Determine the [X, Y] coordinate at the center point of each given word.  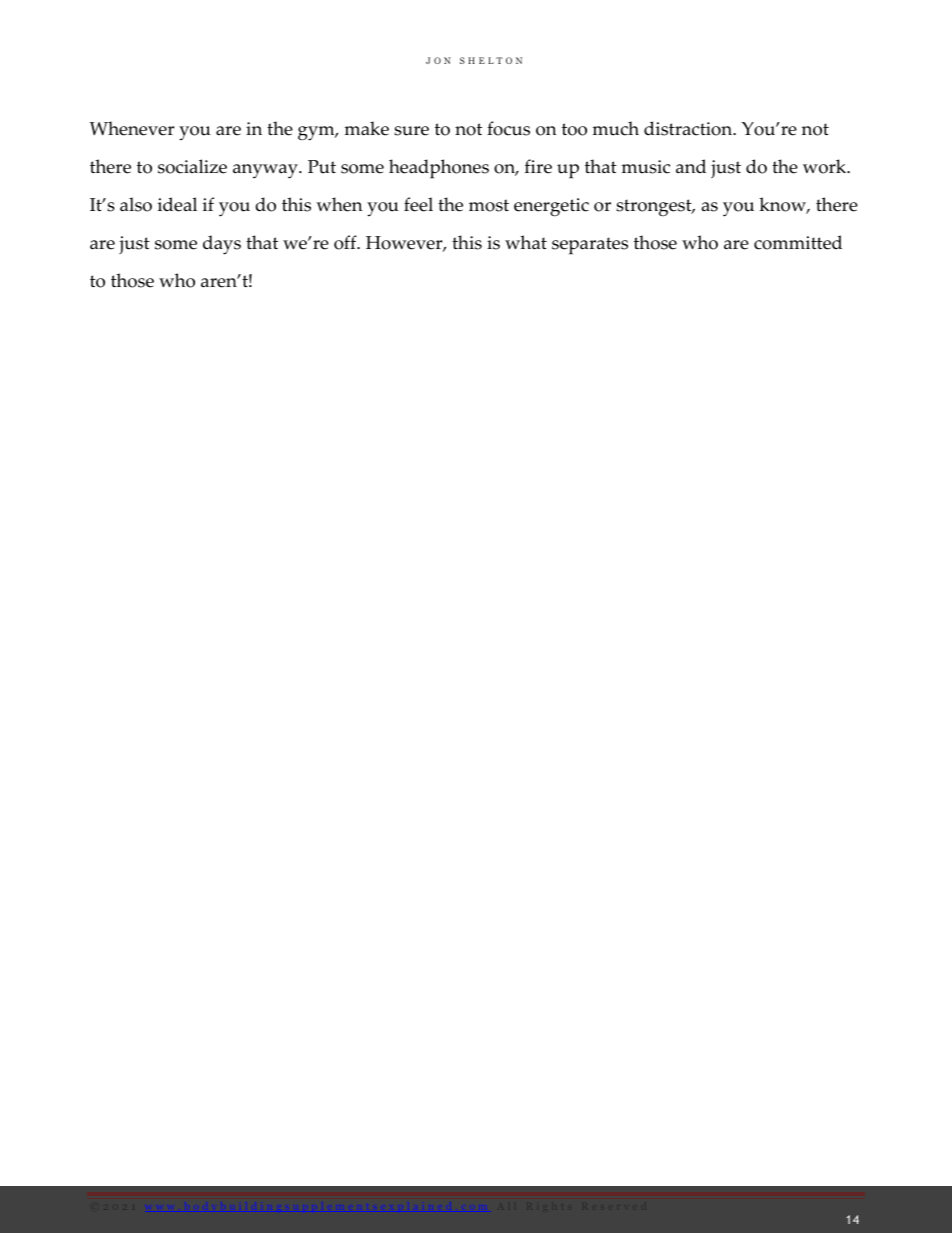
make [366, 128]
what [526, 242]
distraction [689, 128]
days [222, 245]
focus [508, 128]
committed [798, 242]
